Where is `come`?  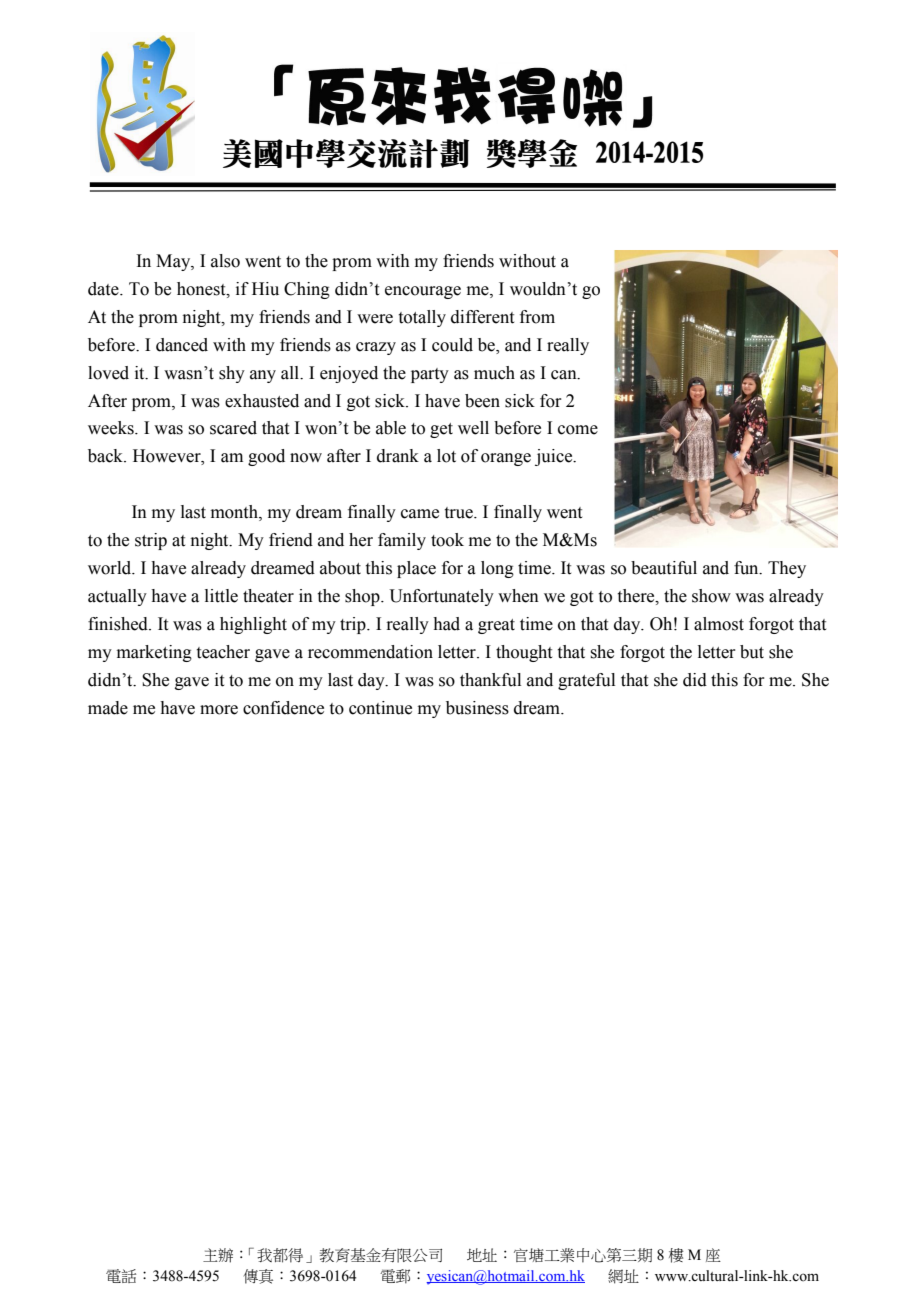
come is located at coordinates (578, 430).
